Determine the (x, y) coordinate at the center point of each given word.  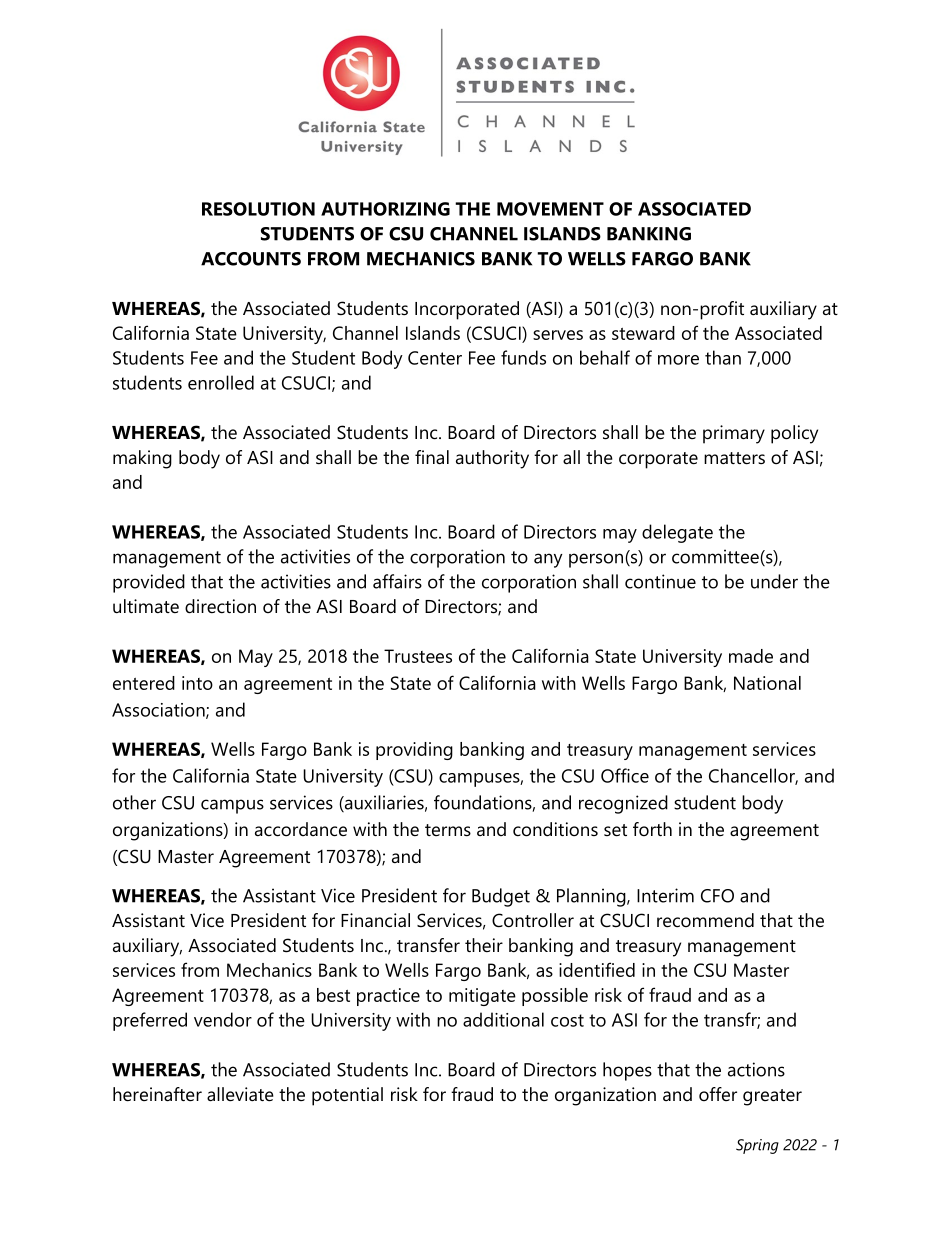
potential (347, 1096)
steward (643, 333)
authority (492, 459)
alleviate (240, 1094)
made (751, 656)
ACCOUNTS (251, 259)
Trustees (418, 656)
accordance (301, 829)
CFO (717, 896)
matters (734, 458)
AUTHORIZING (385, 209)
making (142, 459)
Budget (501, 897)
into (197, 683)
